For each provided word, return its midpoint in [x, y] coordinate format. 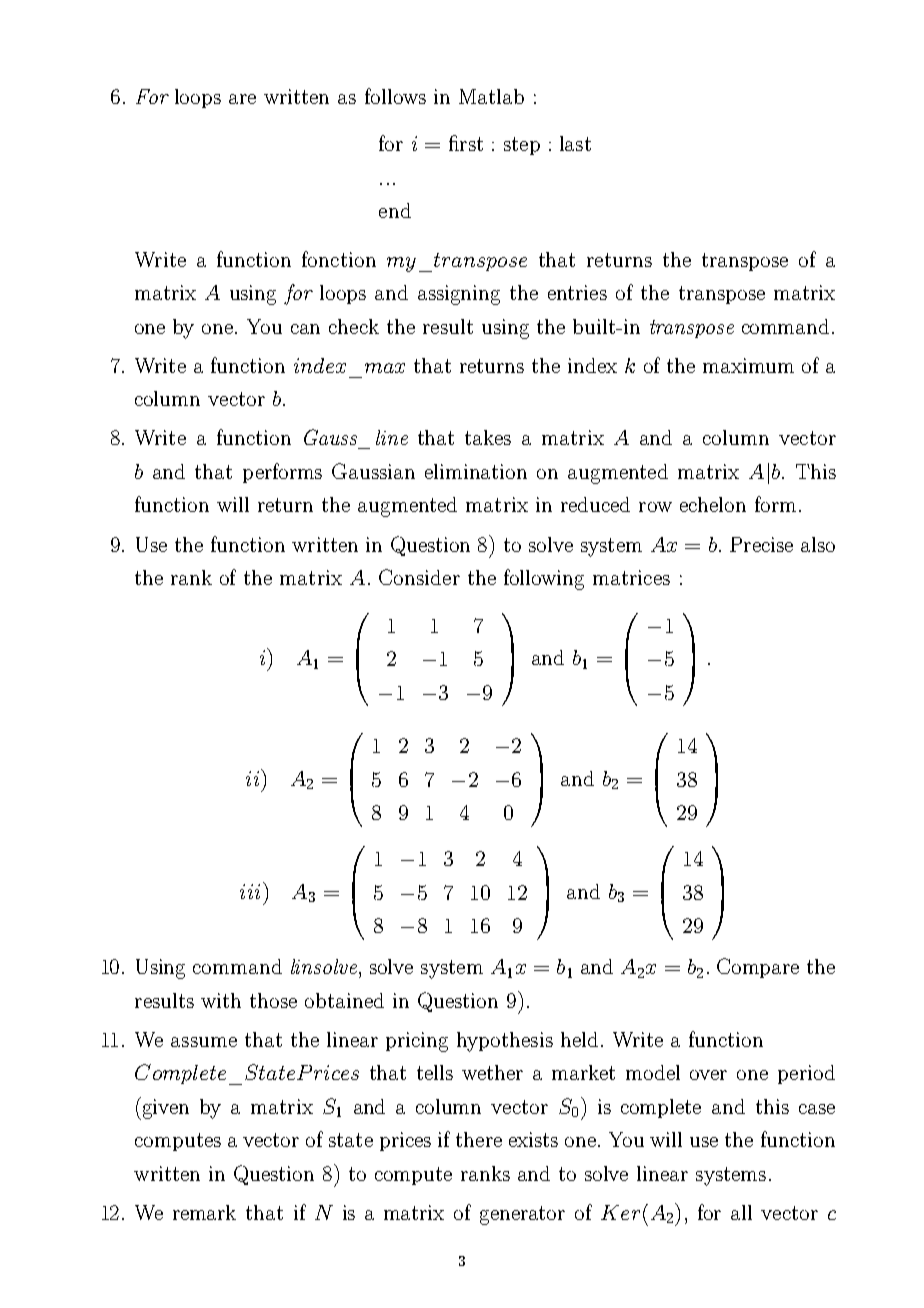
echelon [713, 504]
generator [522, 1215]
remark [204, 1212]
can [305, 329]
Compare [758, 968]
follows [395, 96]
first [466, 143]
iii [250, 891]
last [575, 143]
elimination [476, 471]
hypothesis [505, 1042]
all [741, 1212]
